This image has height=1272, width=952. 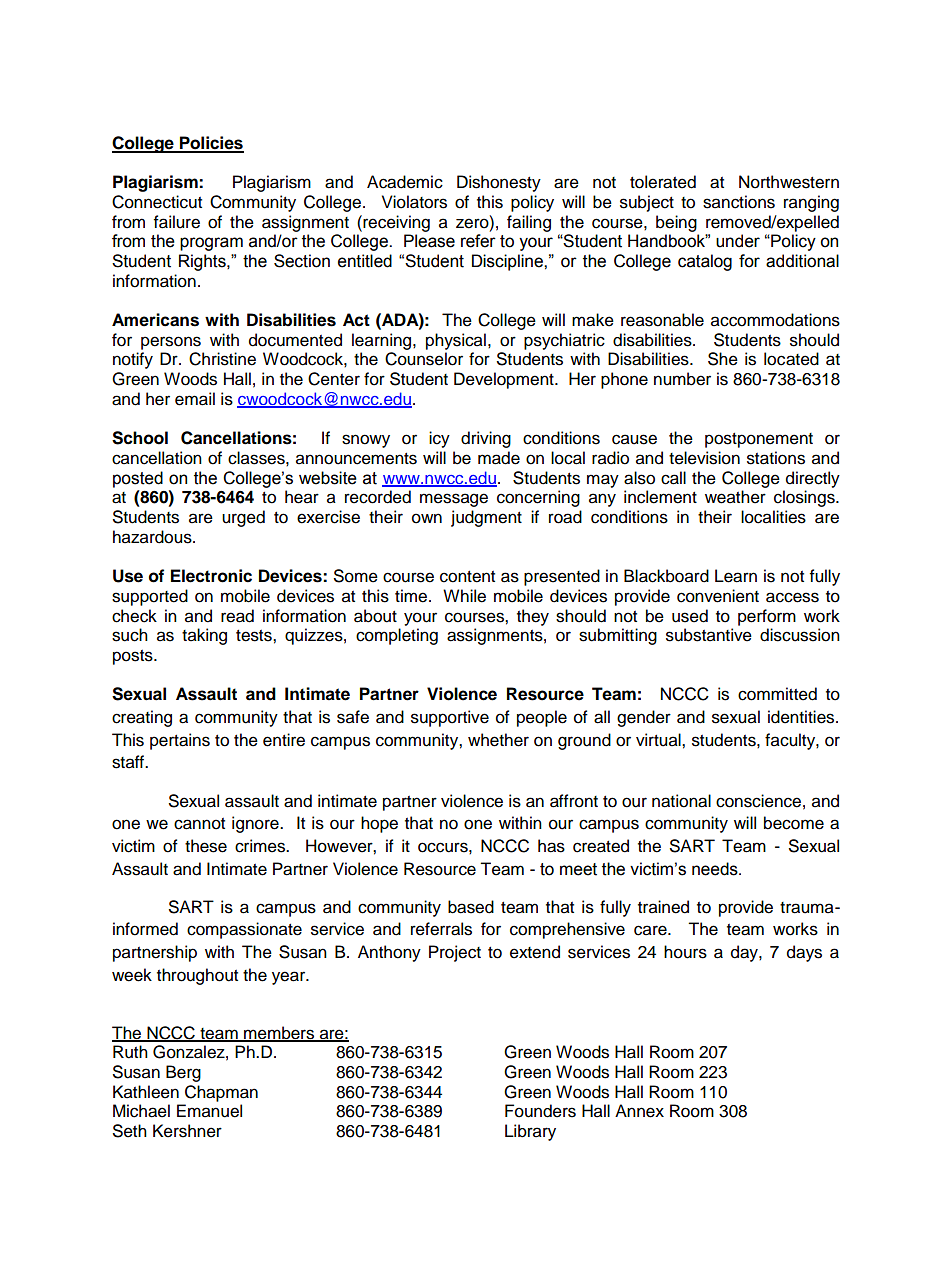 What do you see at coordinates (209, 1111) in the image?
I see `Emanuel` at bounding box center [209, 1111].
